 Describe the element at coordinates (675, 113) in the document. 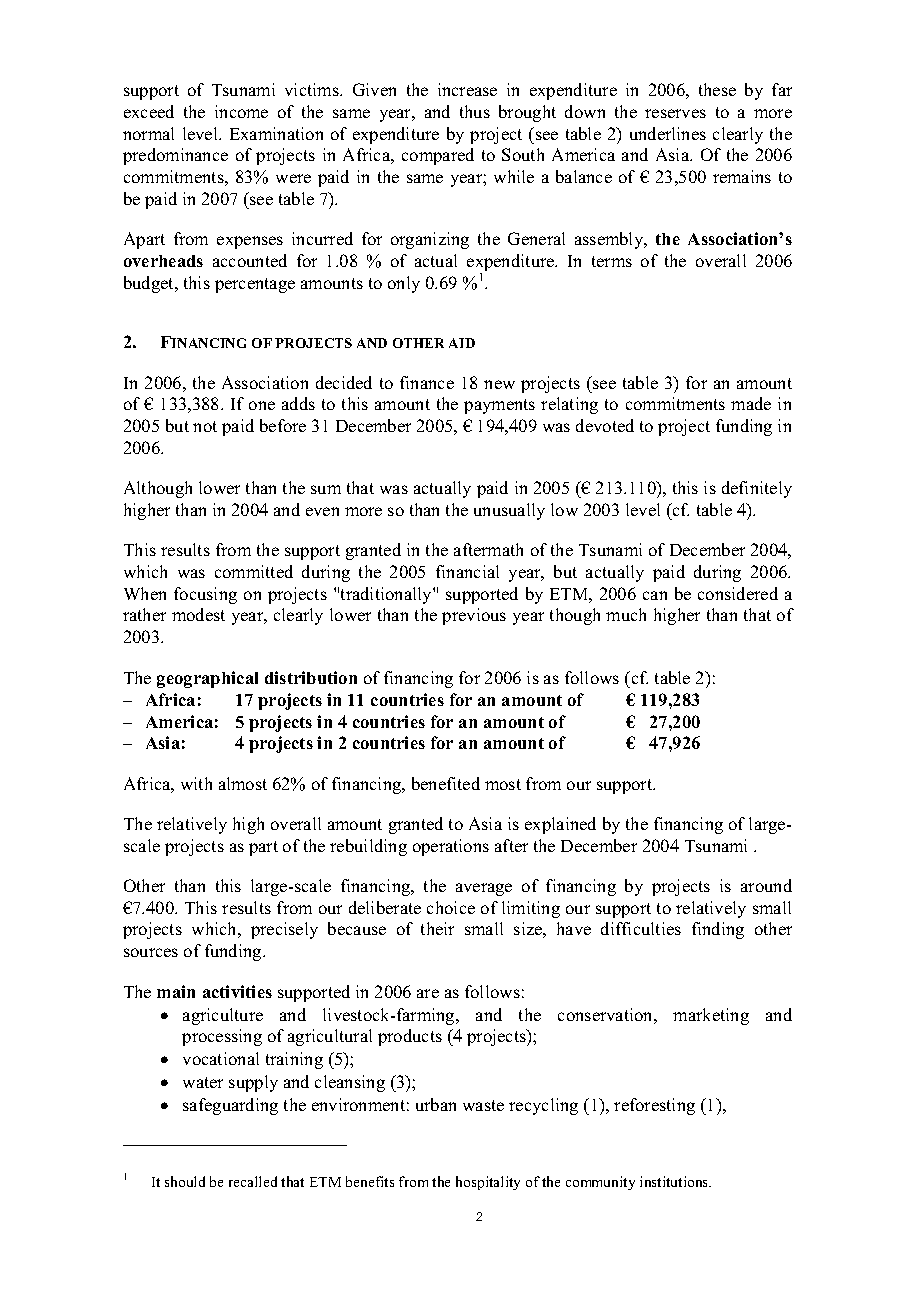

I see `reserves` at that location.
